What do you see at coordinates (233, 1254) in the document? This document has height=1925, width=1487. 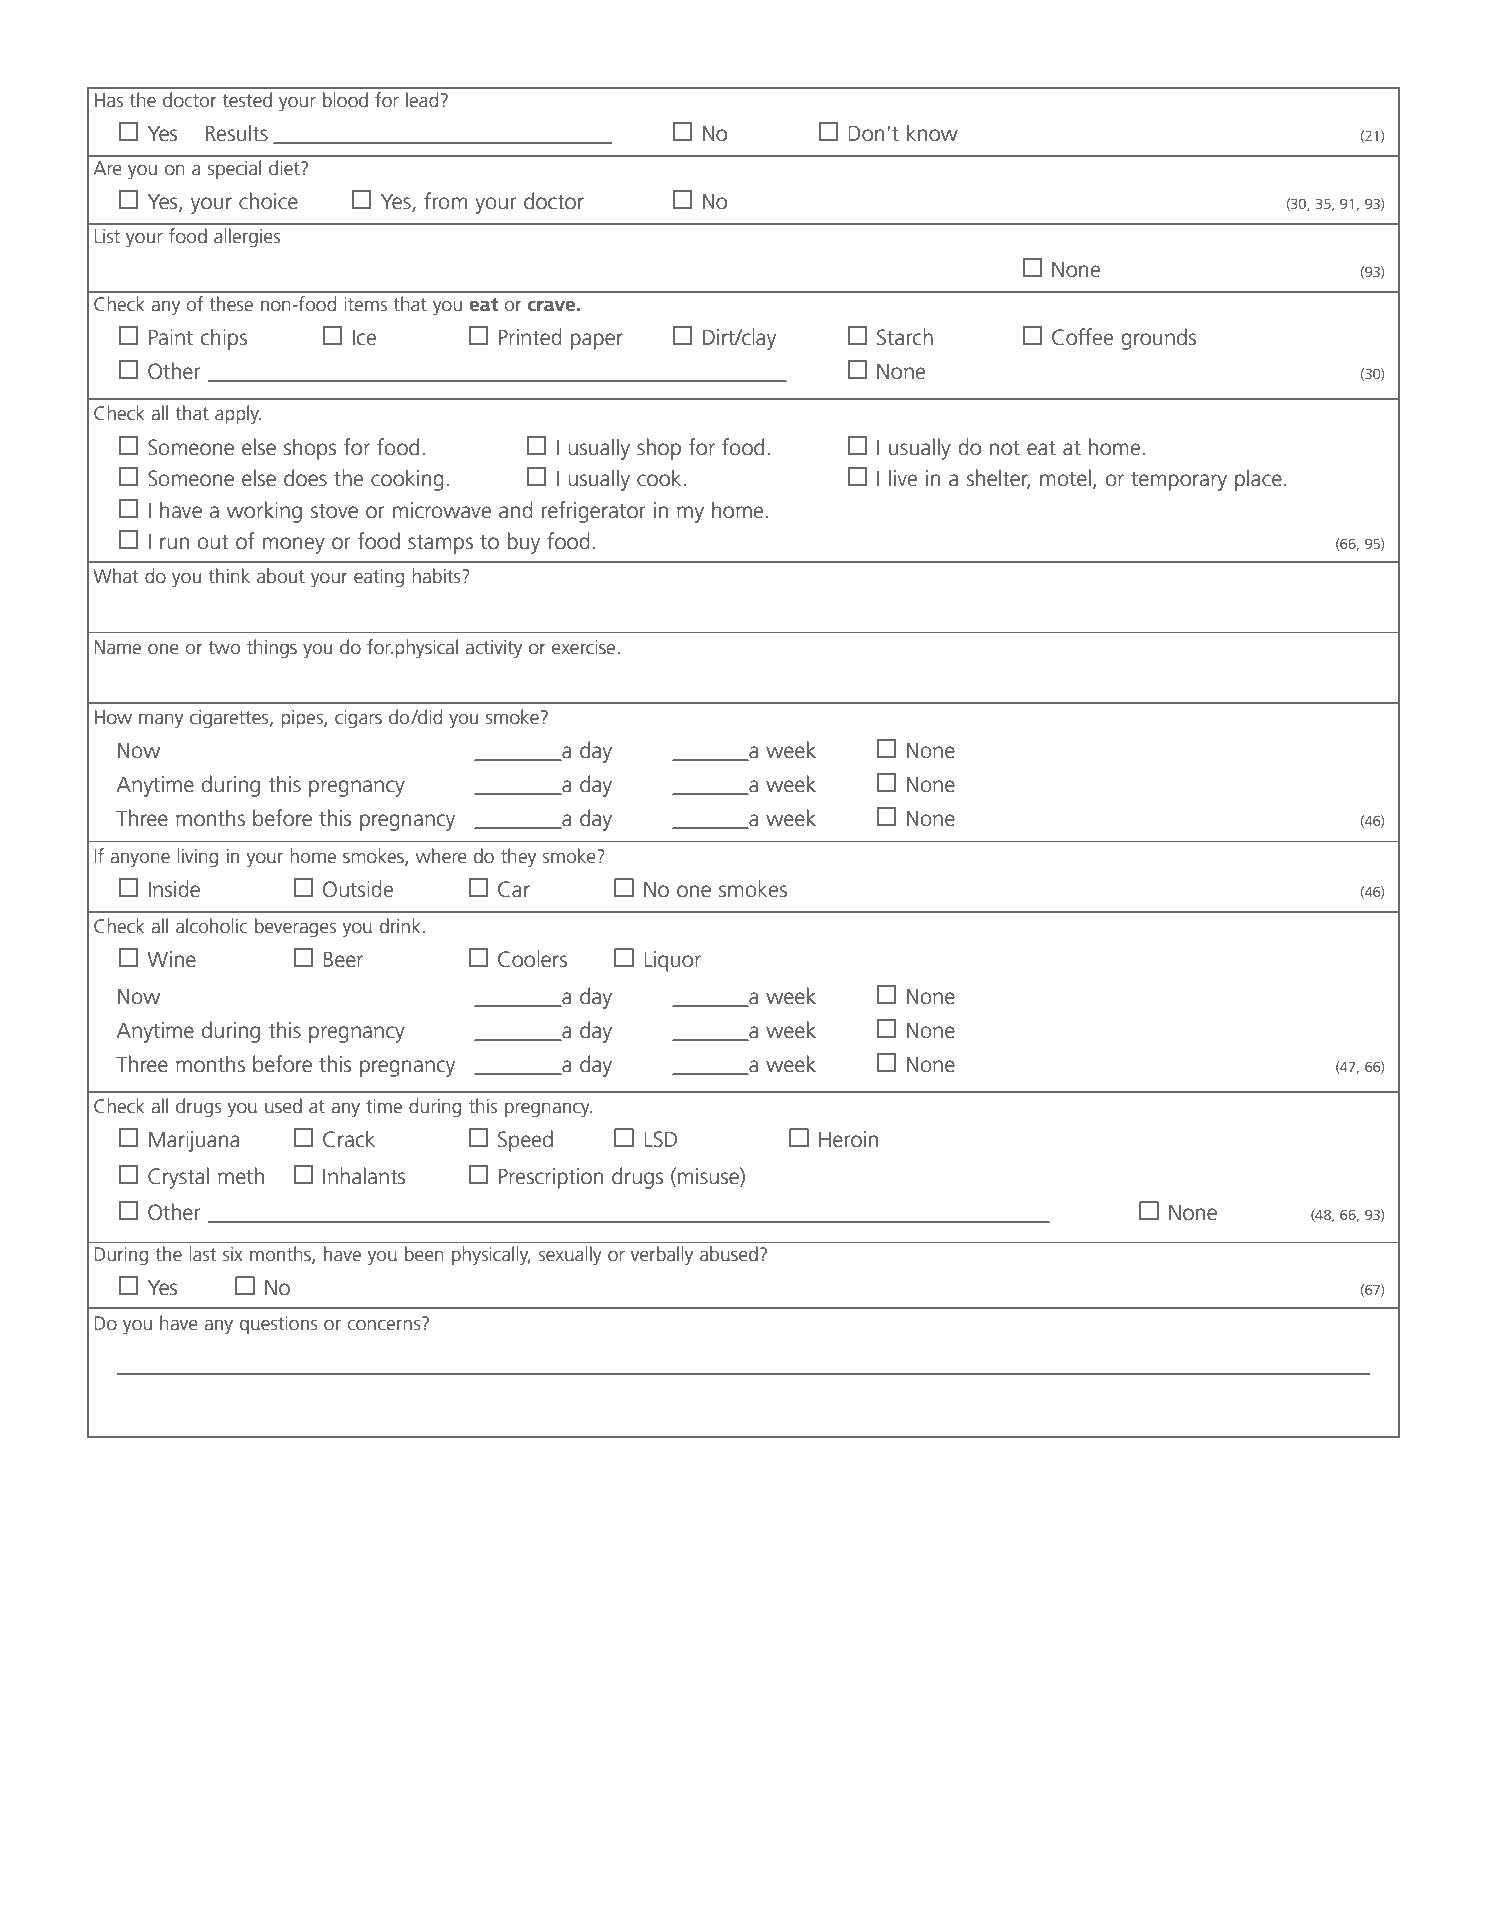 I see `six` at bounding box center [233, 1254].
